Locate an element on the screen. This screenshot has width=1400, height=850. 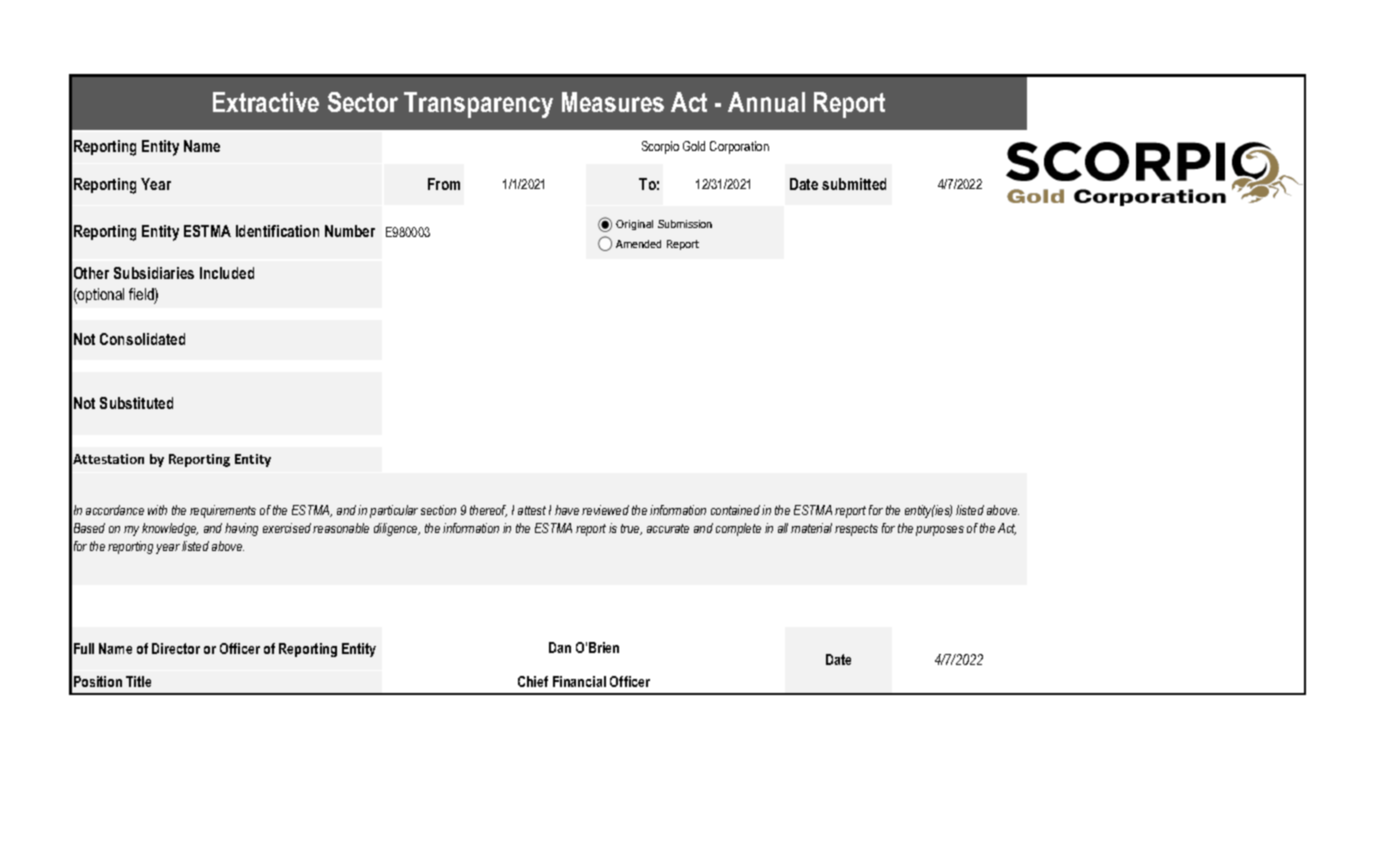
knowledge is located at coordinates (170, 529).
